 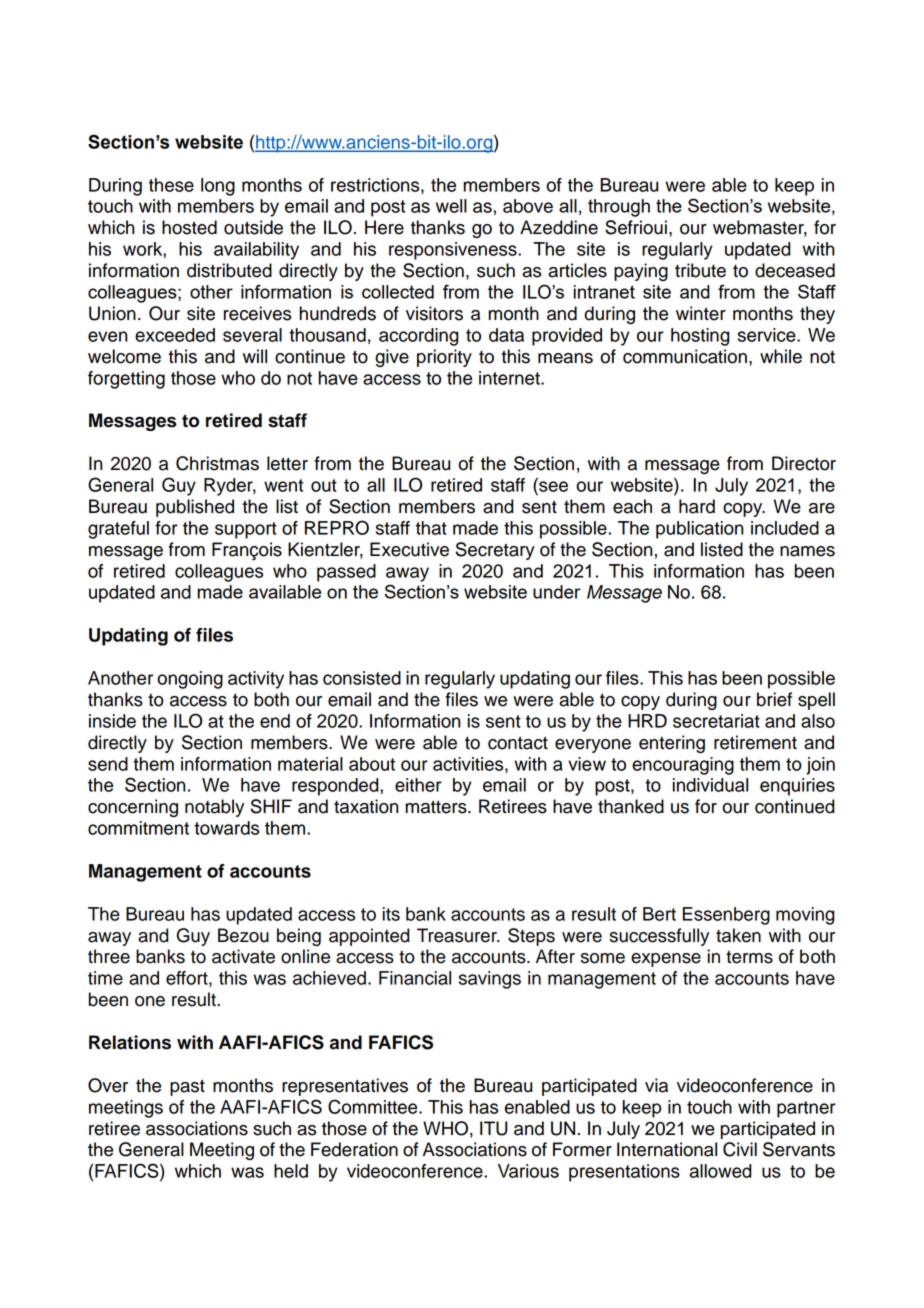 I want to click on hosted, so click(x=189, y=227).
